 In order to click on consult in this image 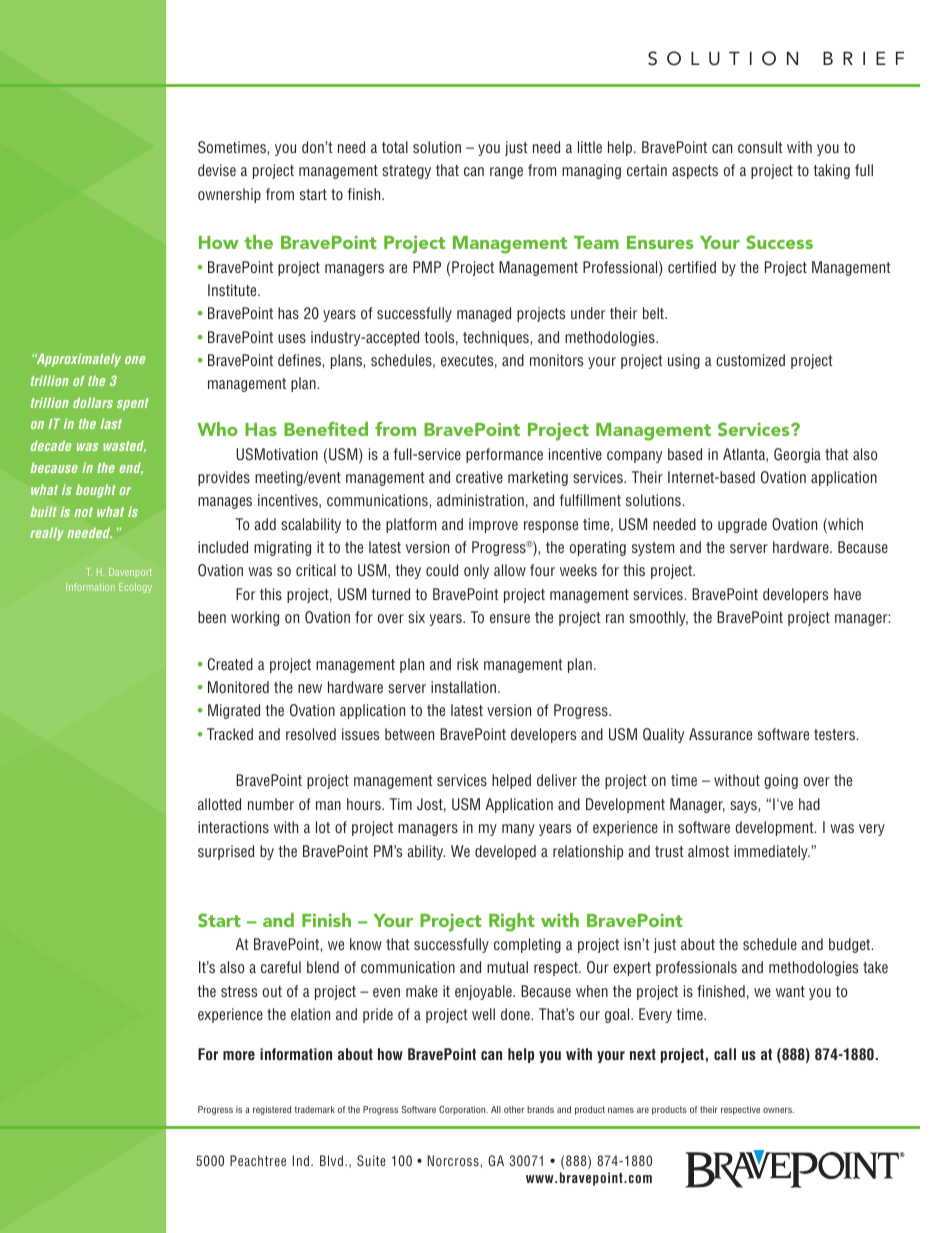, I will do `click(760, 147)`.
